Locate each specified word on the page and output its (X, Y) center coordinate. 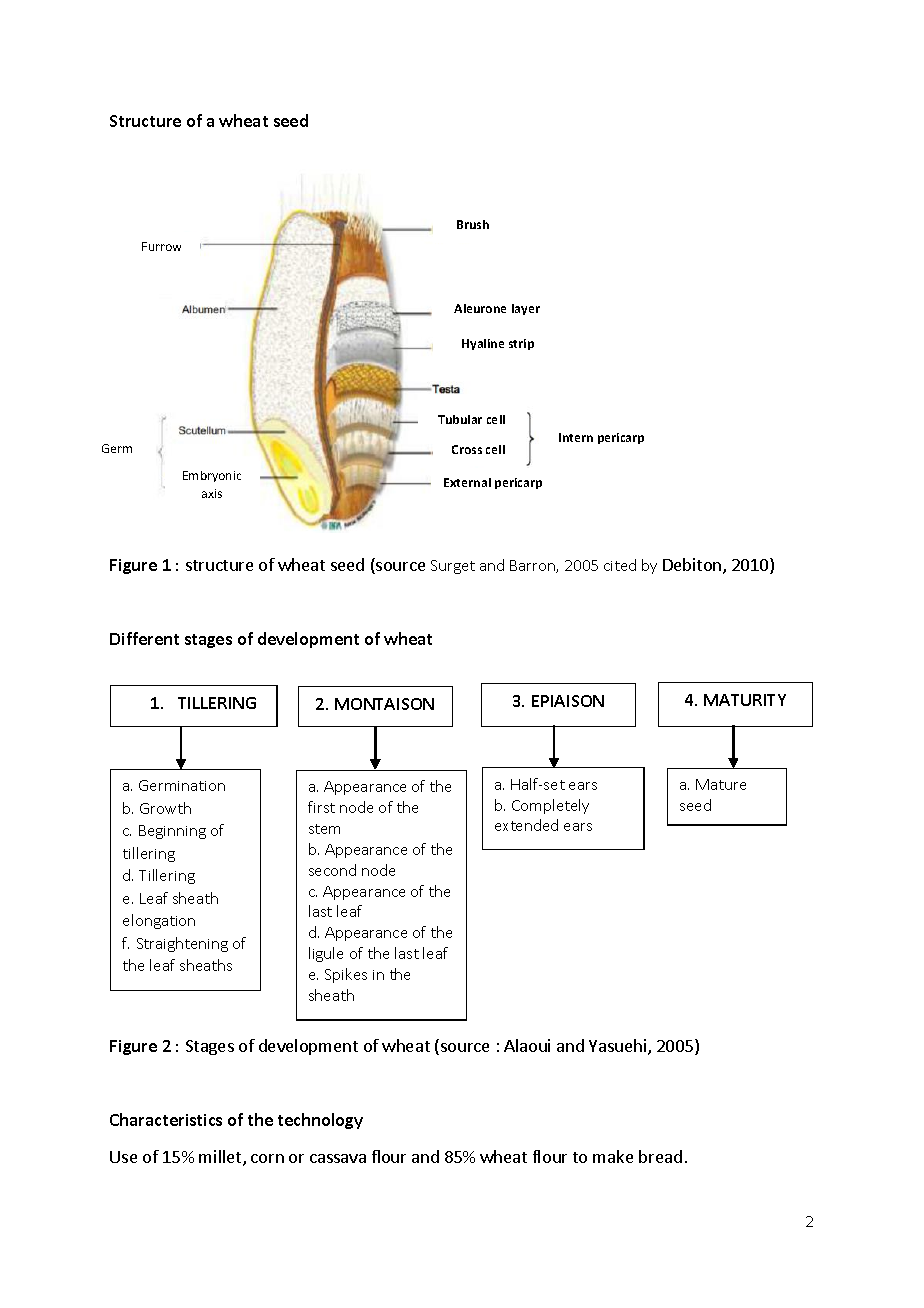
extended (526, 825)
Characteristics (166, 1119)
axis (212, 493)
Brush (473, 224)
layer (526, 309)
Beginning (172, 832)
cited (620, 565)
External (467, 482)
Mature (721, 784)
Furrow (161, 246)
